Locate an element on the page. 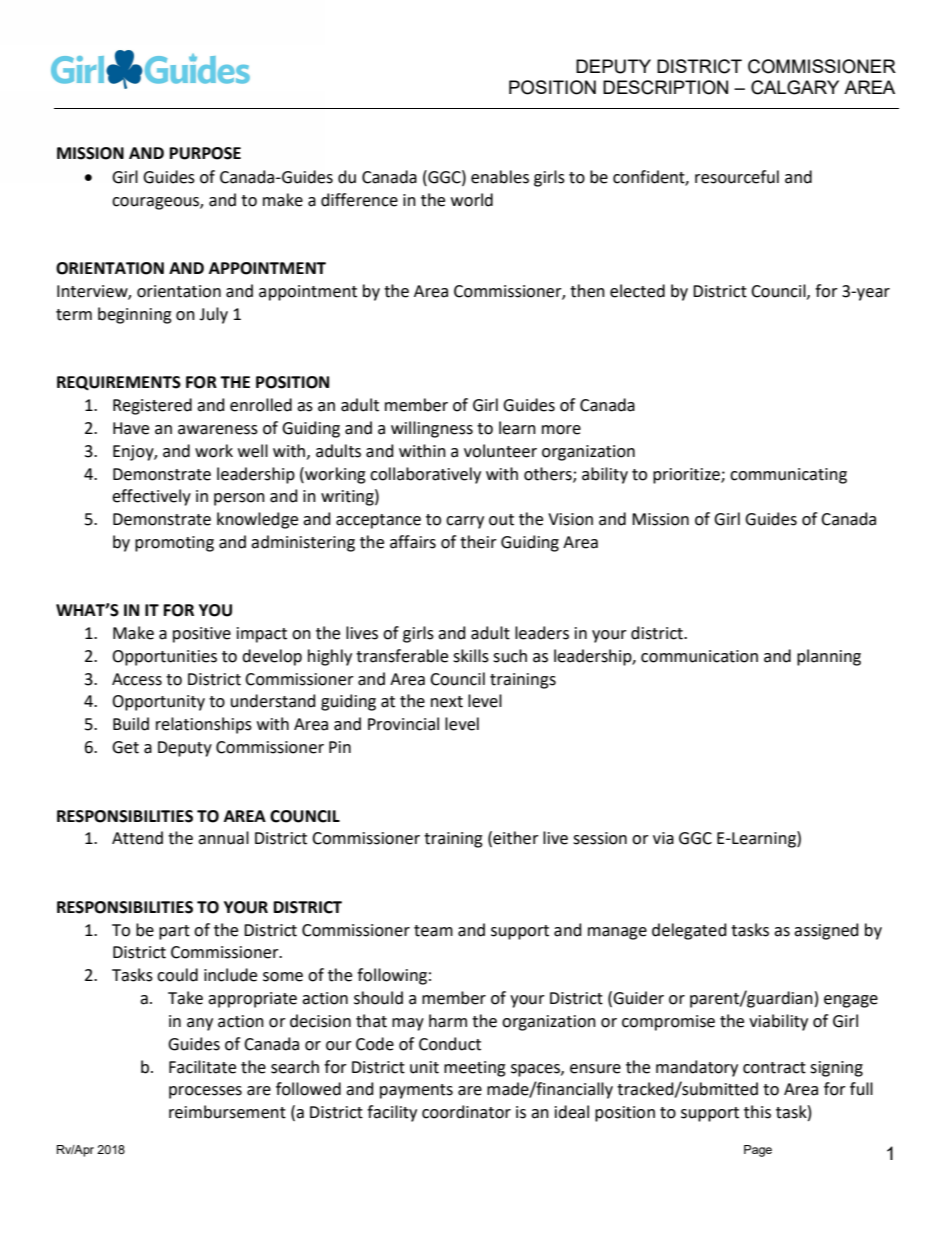 The width and height of the document is (952, 1233). Attend is located at coordinates (137, 838).
